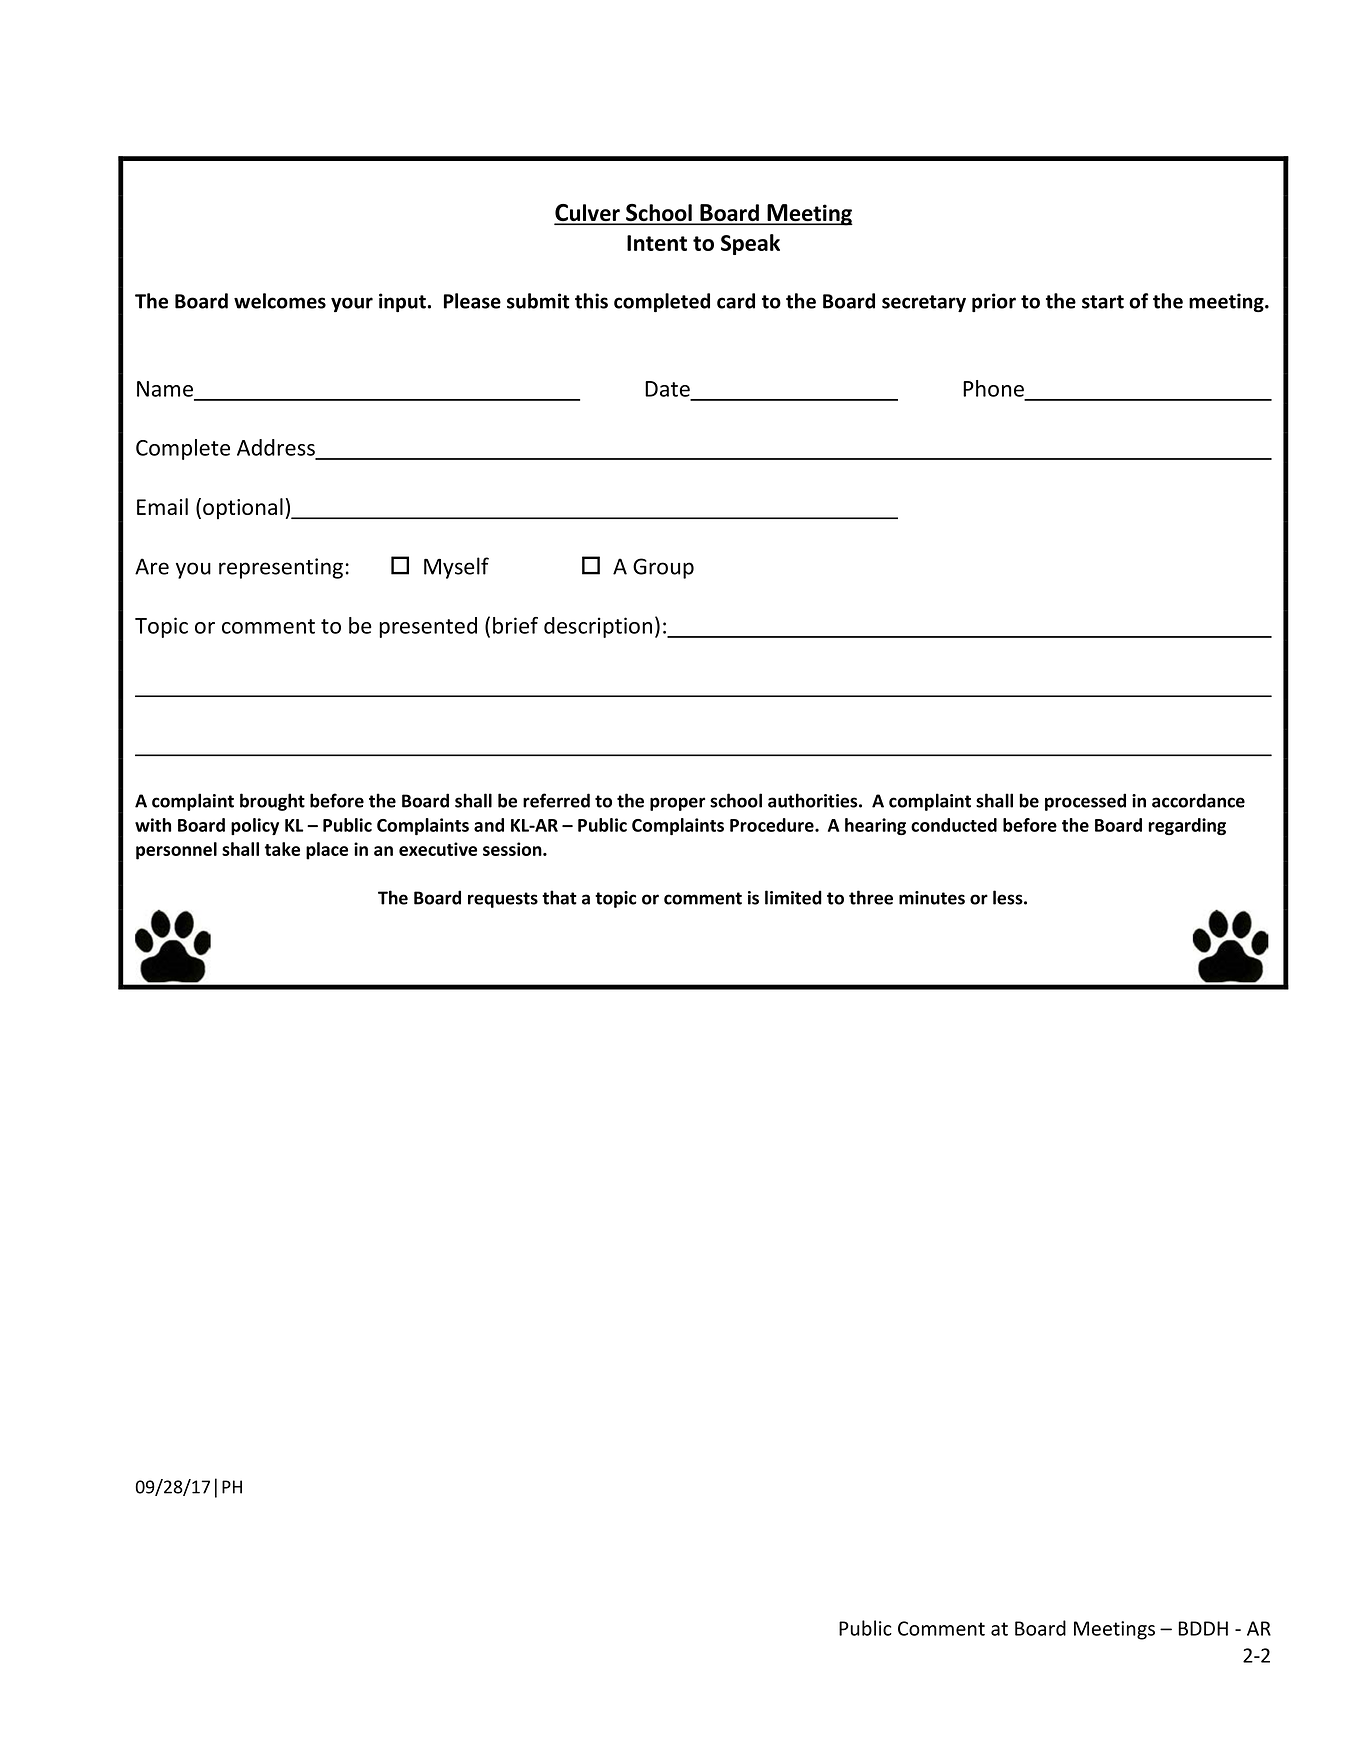 Image resolution: width=1351 pixels, height=1748 pixels. What do you see at coordinates (663, 568) in the document?
I see `Group` at bounding box center [663, 568].
